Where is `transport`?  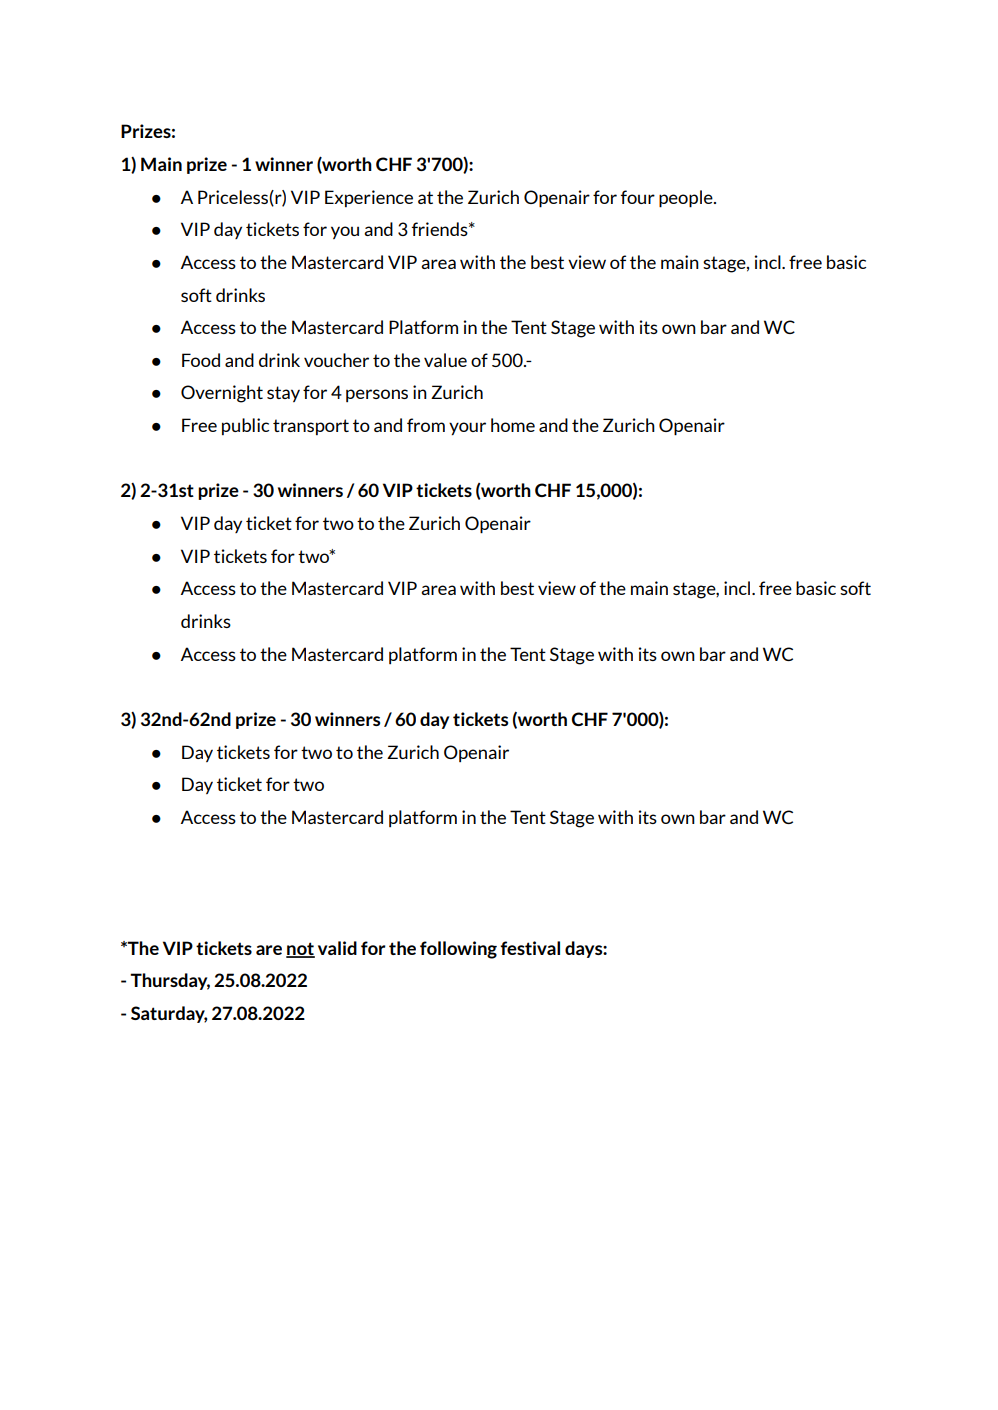 transport is located at coordinates (311, 427).
